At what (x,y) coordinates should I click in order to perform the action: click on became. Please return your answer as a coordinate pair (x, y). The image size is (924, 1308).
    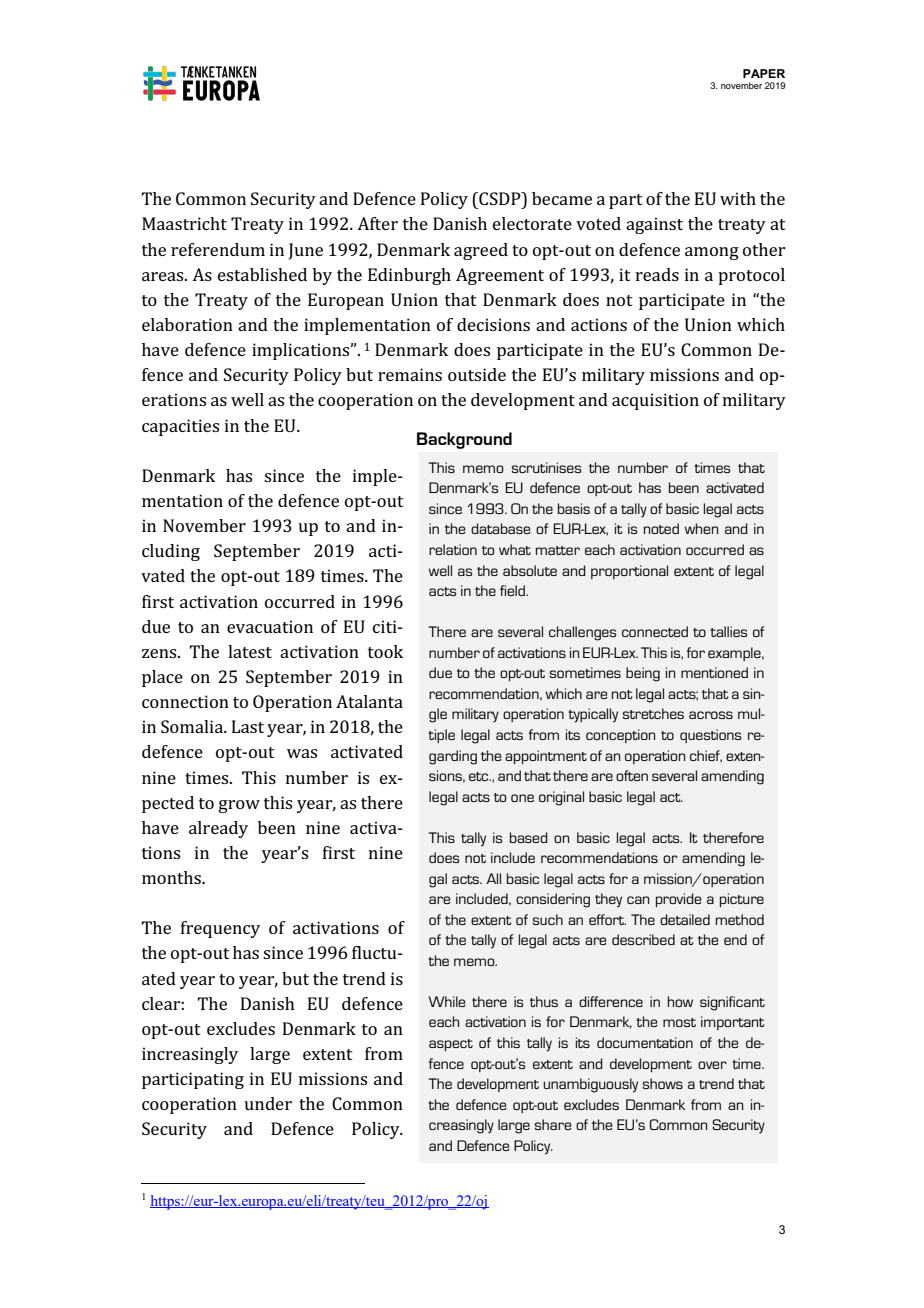
    Looking at the image, I should click on (562, 198).
